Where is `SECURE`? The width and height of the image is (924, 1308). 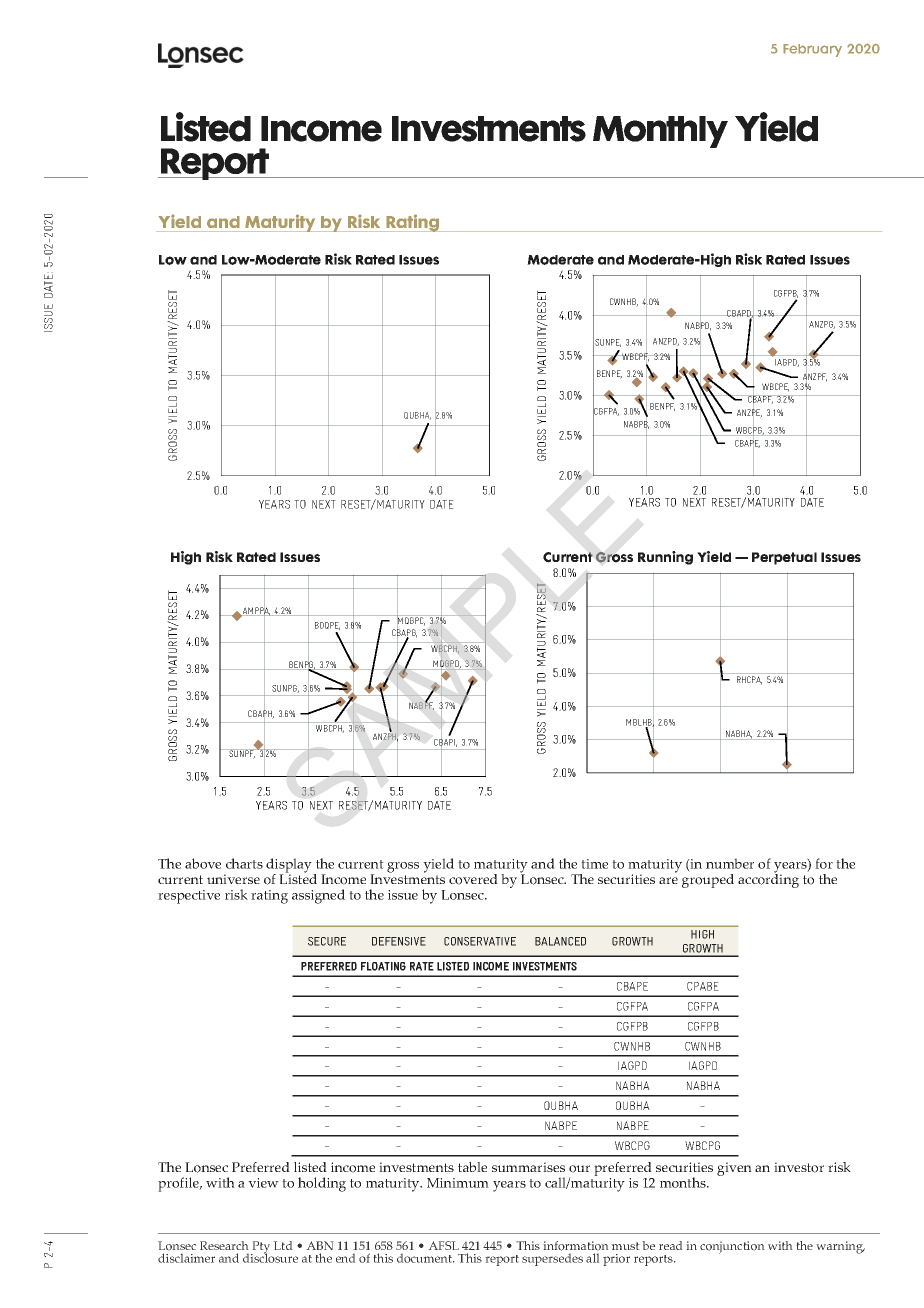
SECURE is located at coordinates (327, 941).
